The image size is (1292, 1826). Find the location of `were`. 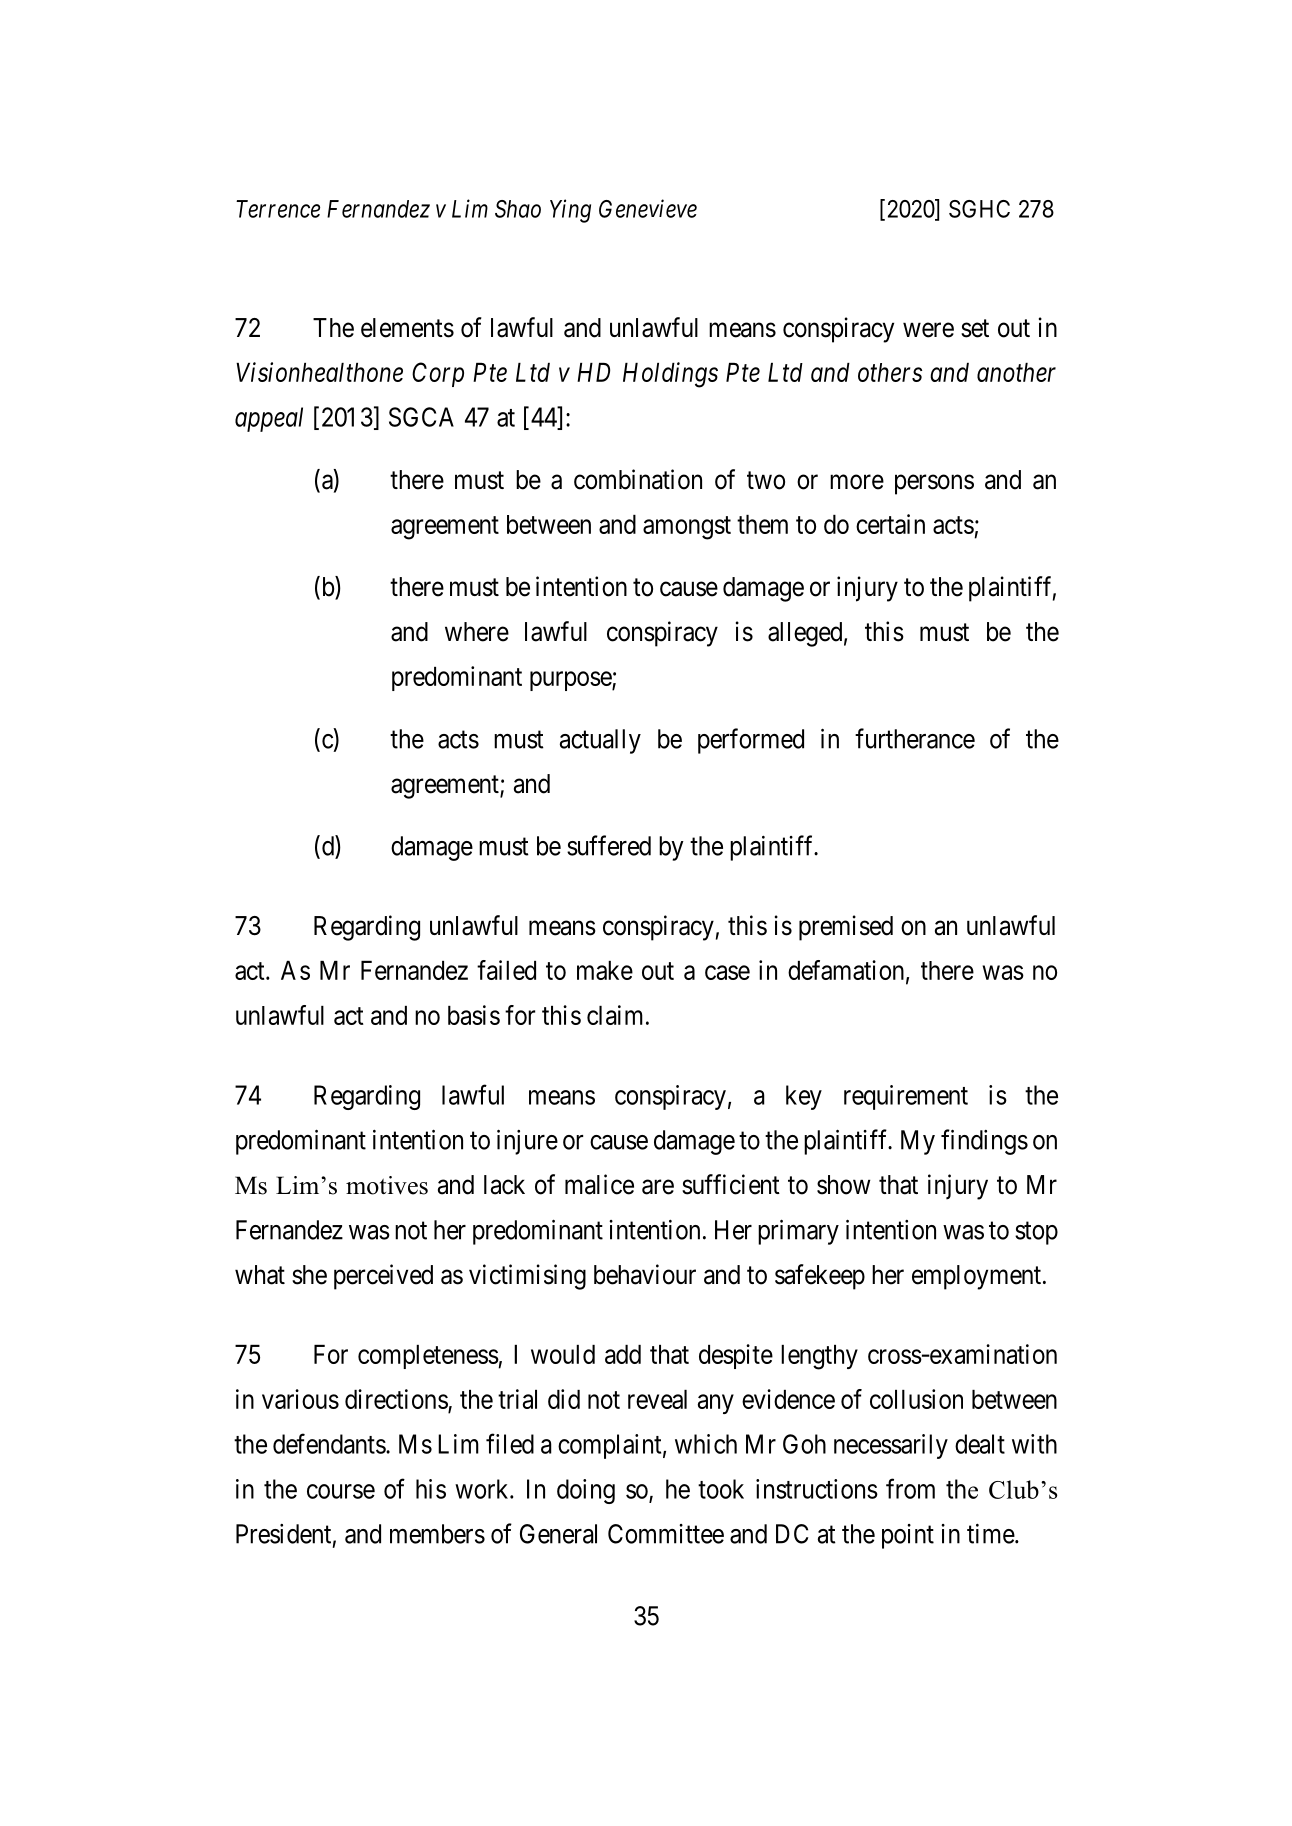

were is located at coordinates (928, 330).
